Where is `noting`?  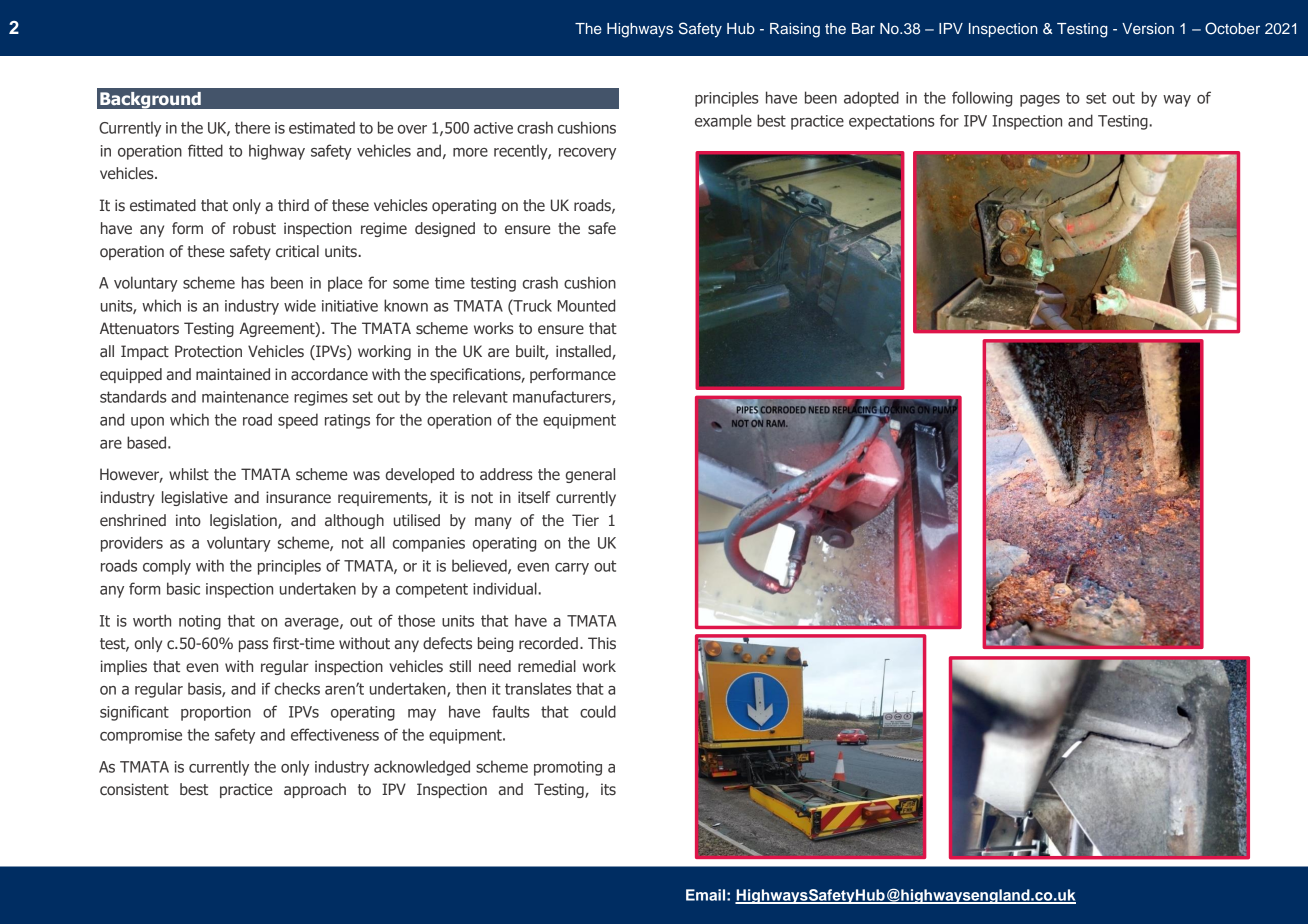 noting is located at coordinates (200, 622).
